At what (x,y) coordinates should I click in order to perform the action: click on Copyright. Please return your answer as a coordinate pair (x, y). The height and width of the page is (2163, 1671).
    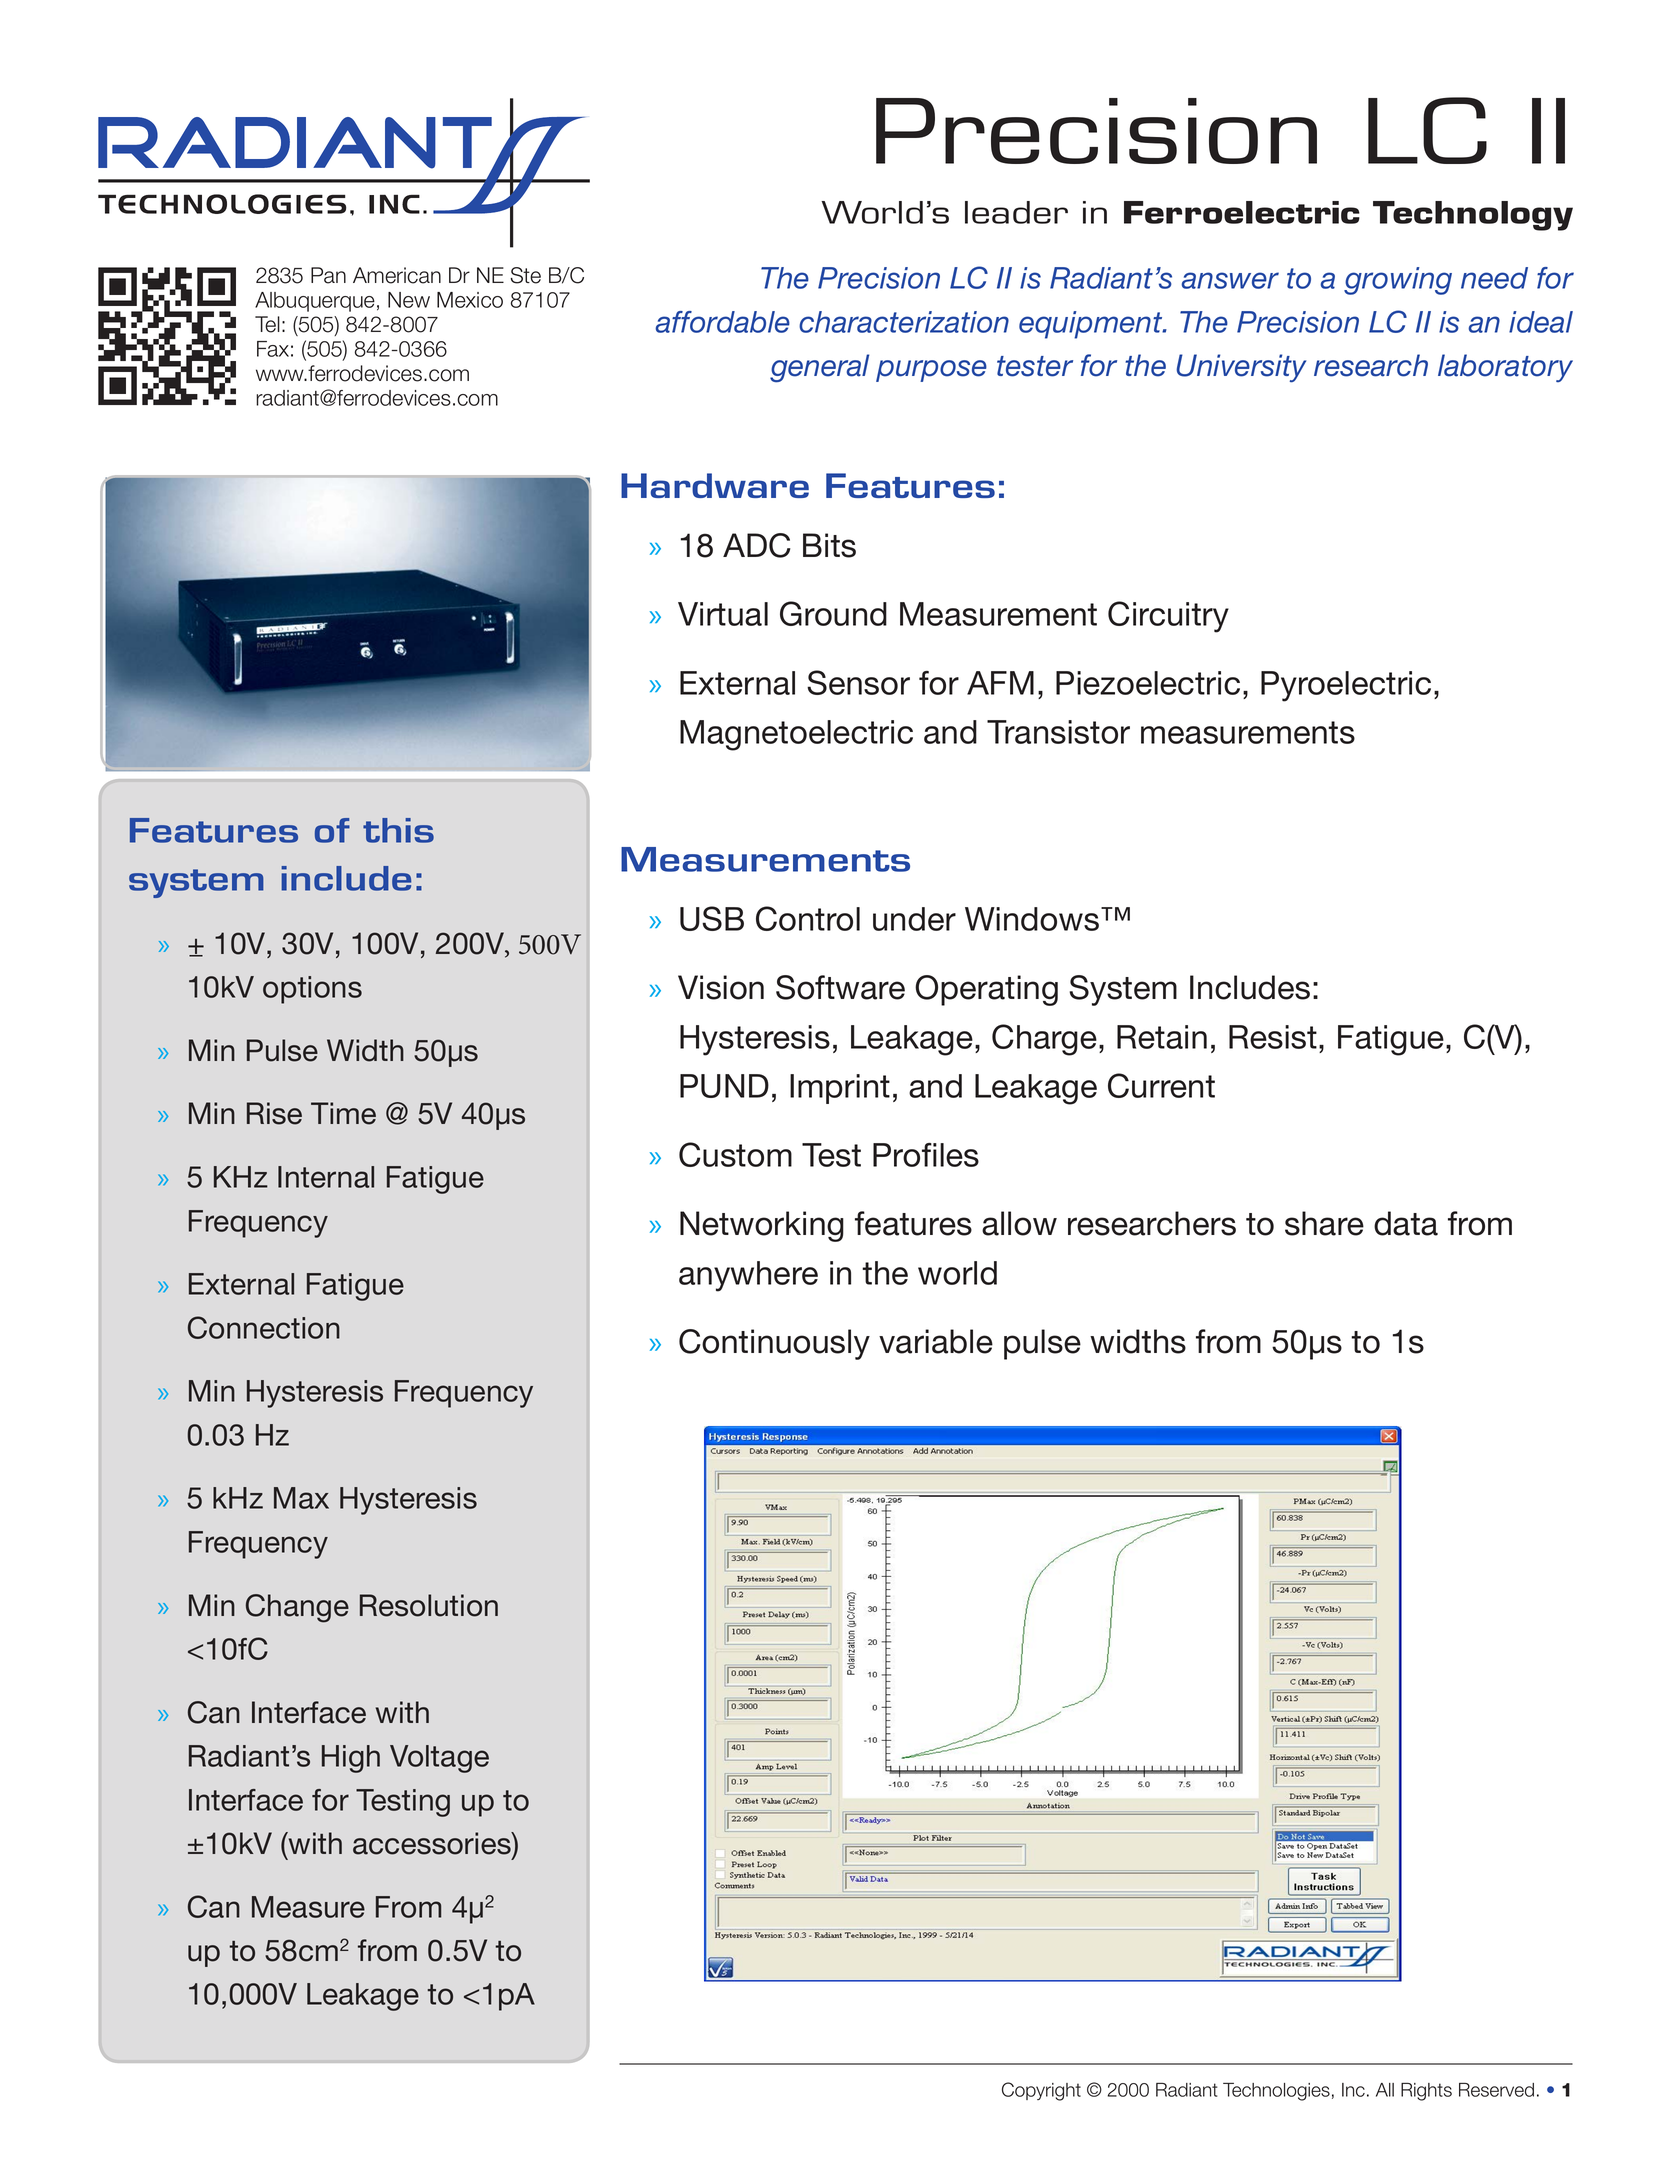
    Looking at the image, I should click on (1041, 2091).
